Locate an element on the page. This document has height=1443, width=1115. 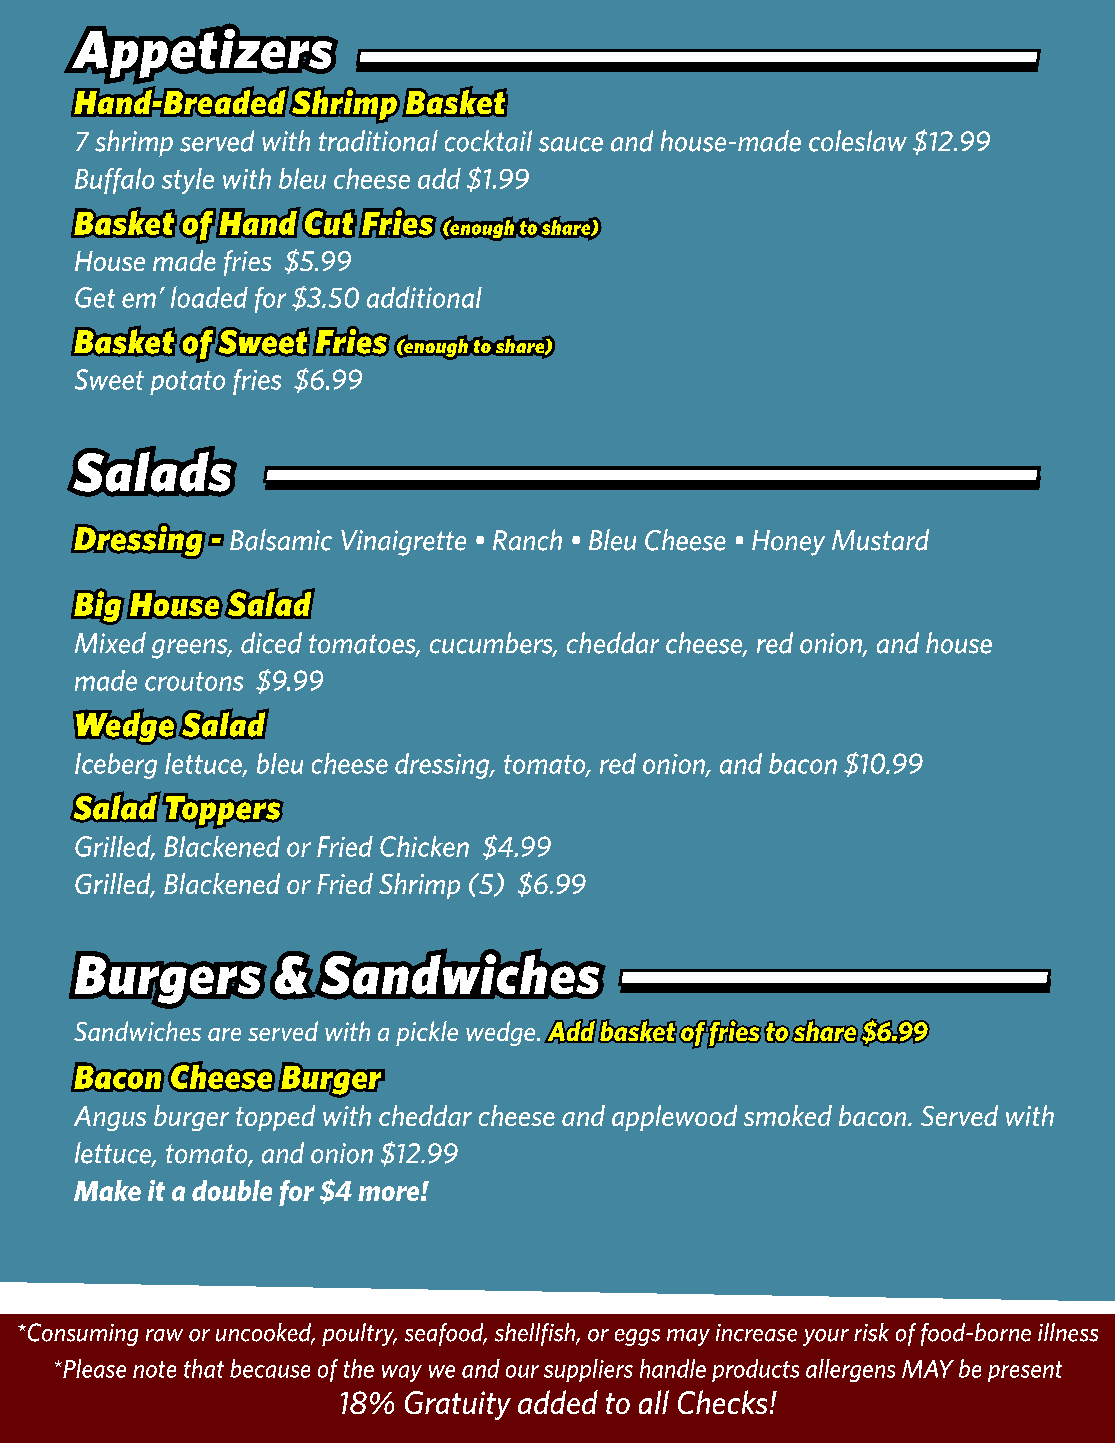
topped is located at coordinates (275, 1118).
